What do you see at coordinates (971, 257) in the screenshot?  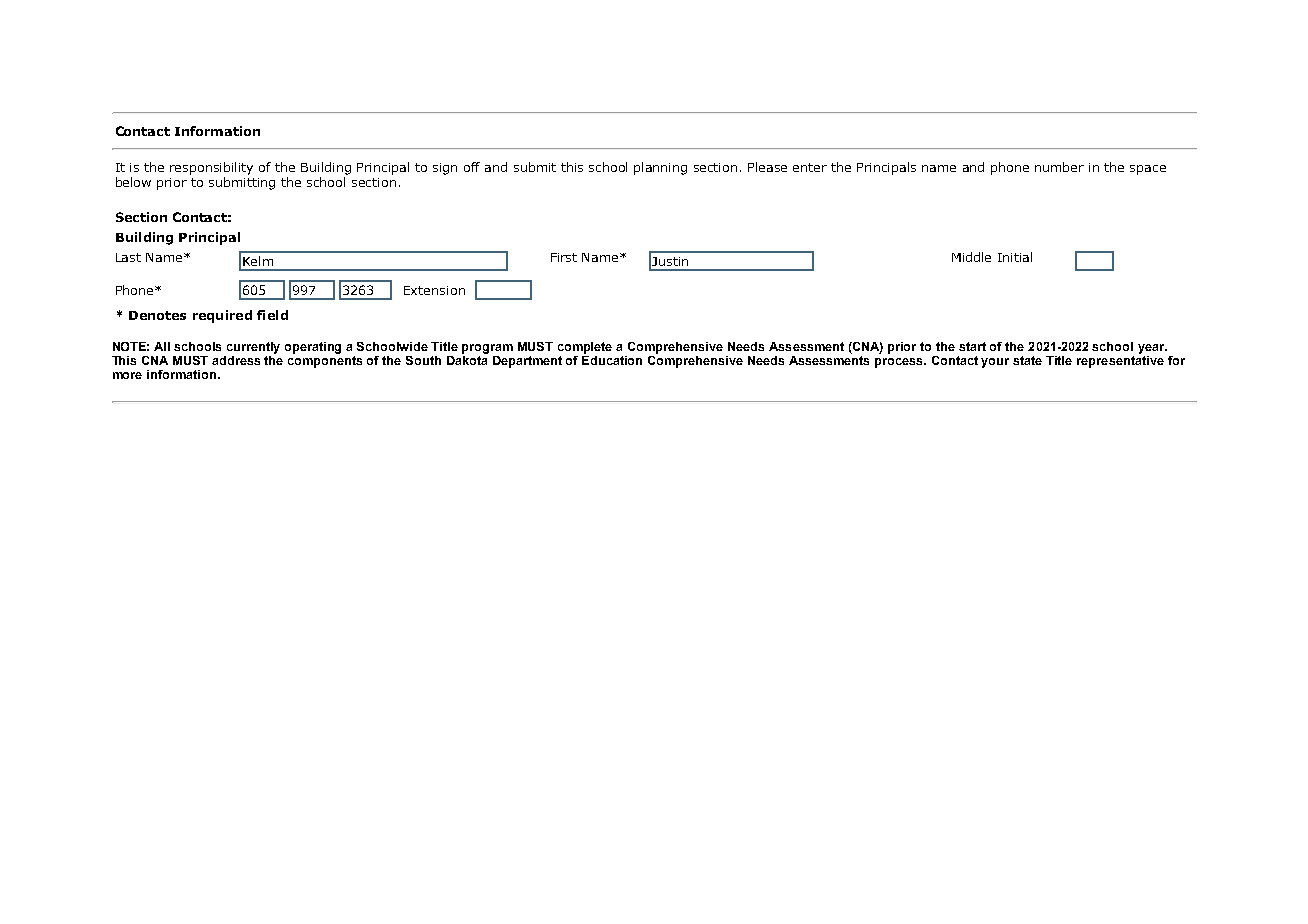 I see `Middle` at bounding box center [971, 257].
